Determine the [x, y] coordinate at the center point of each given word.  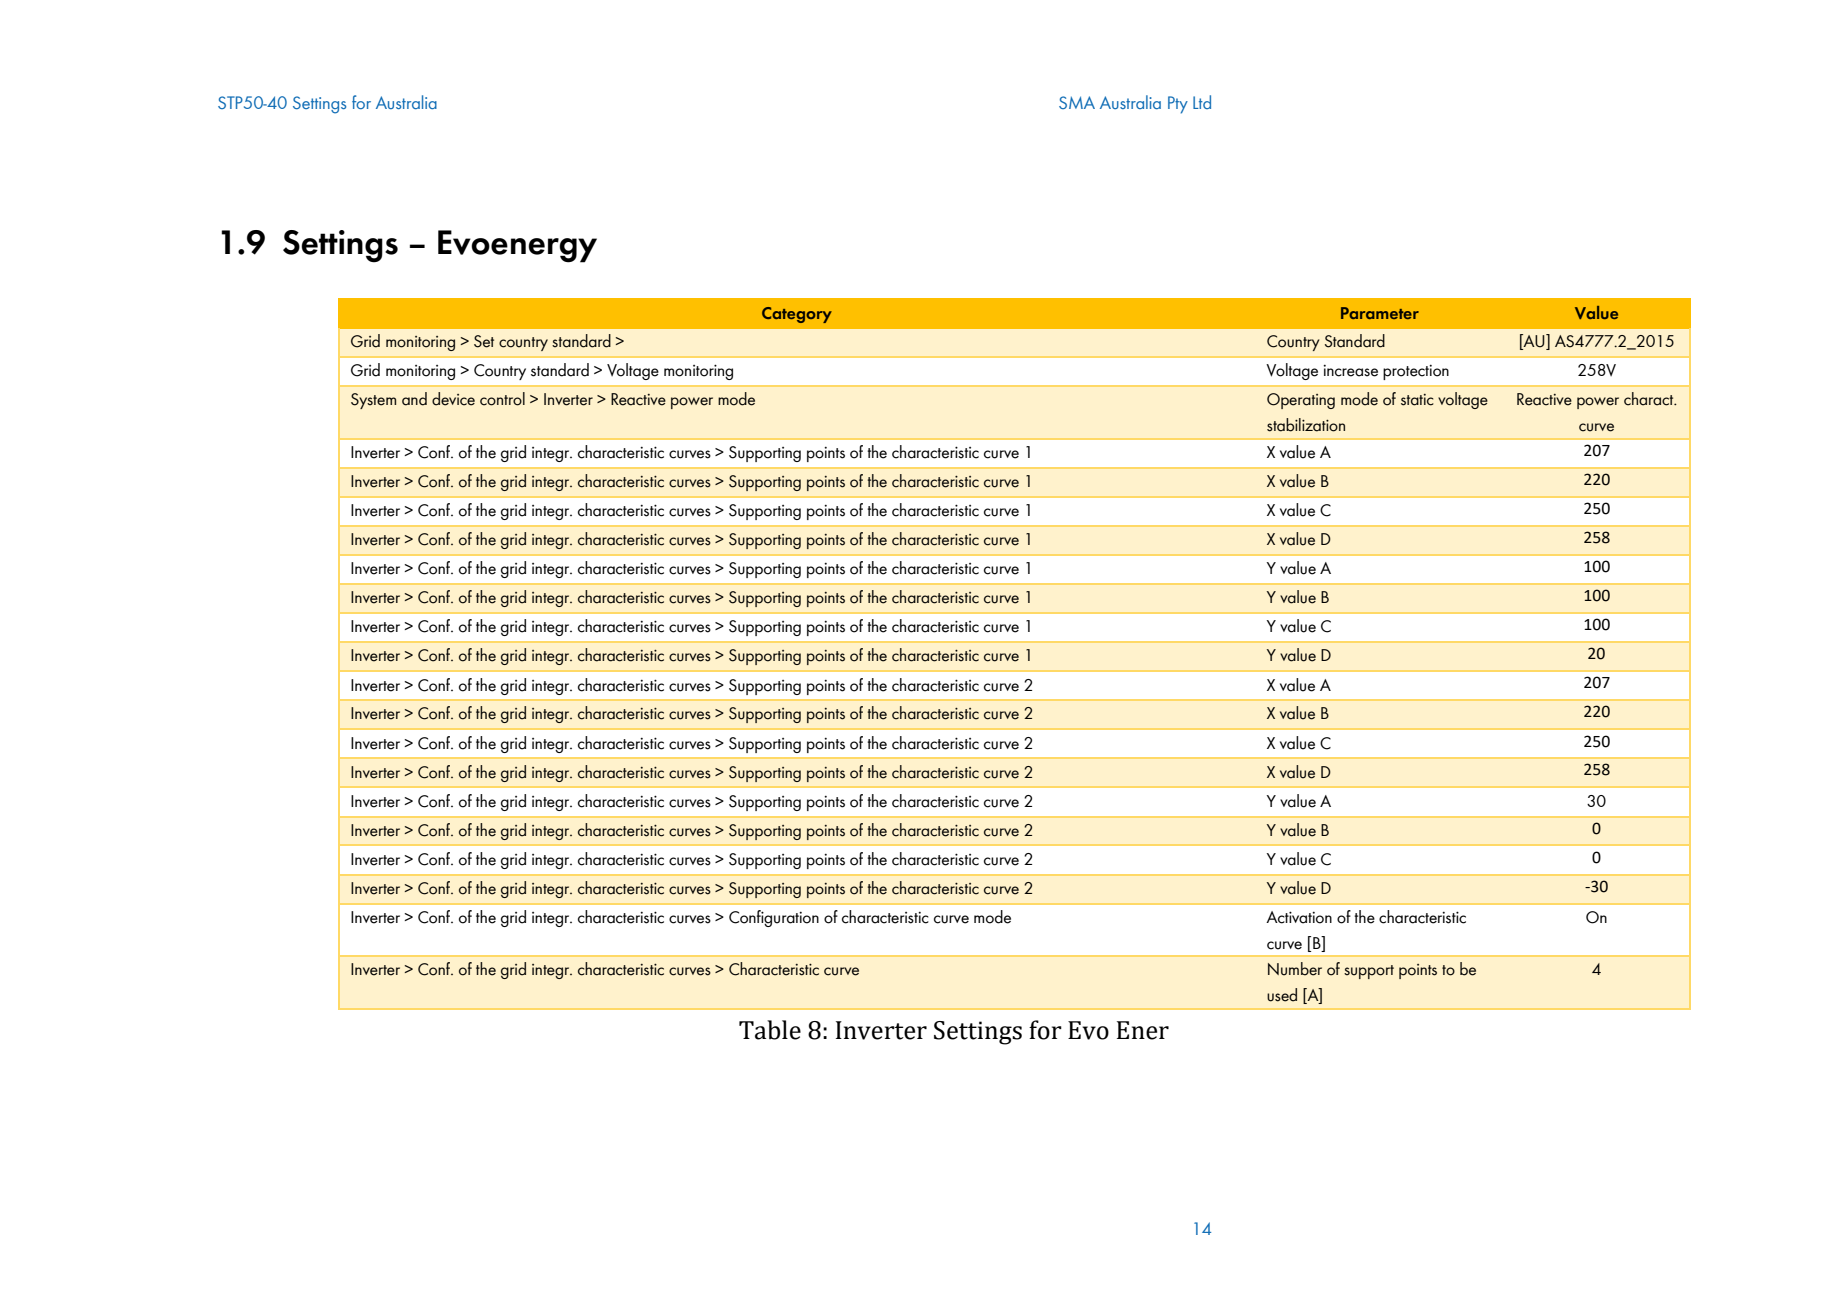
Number [1295, 969]
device [453, 399]
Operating [1301, 401]
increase [1350, 371]
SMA [1077, 102]
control [502, 399]
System [373, 401]
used [1282, 995]
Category [797, 315]
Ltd [1202, 102]
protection [1416, 372]
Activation [1299, 917]
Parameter [1380, 313]
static [1417, 400]
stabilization [1306, 425]
